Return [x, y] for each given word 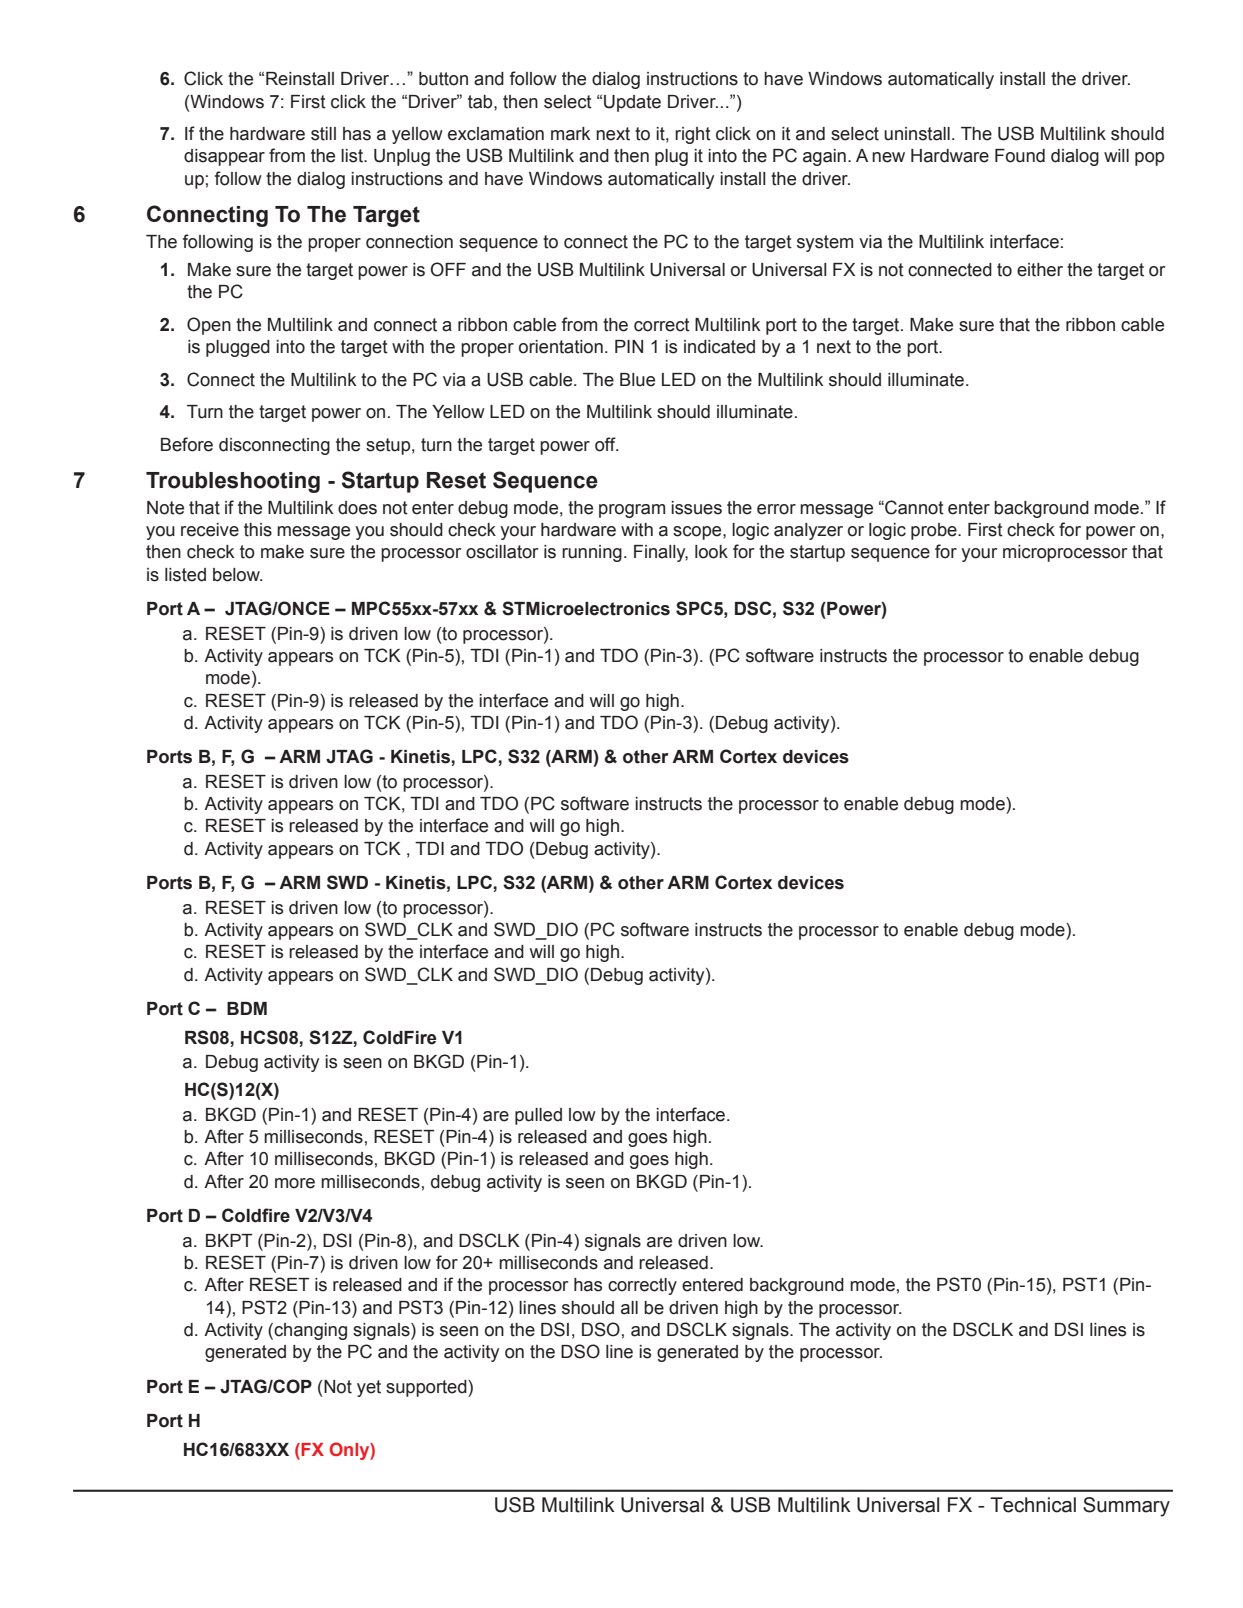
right [693, 135]
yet [369, 1388]
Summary [1126, 1507]
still [323, 134]
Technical [1033, 1505]
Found [1020, 156]
